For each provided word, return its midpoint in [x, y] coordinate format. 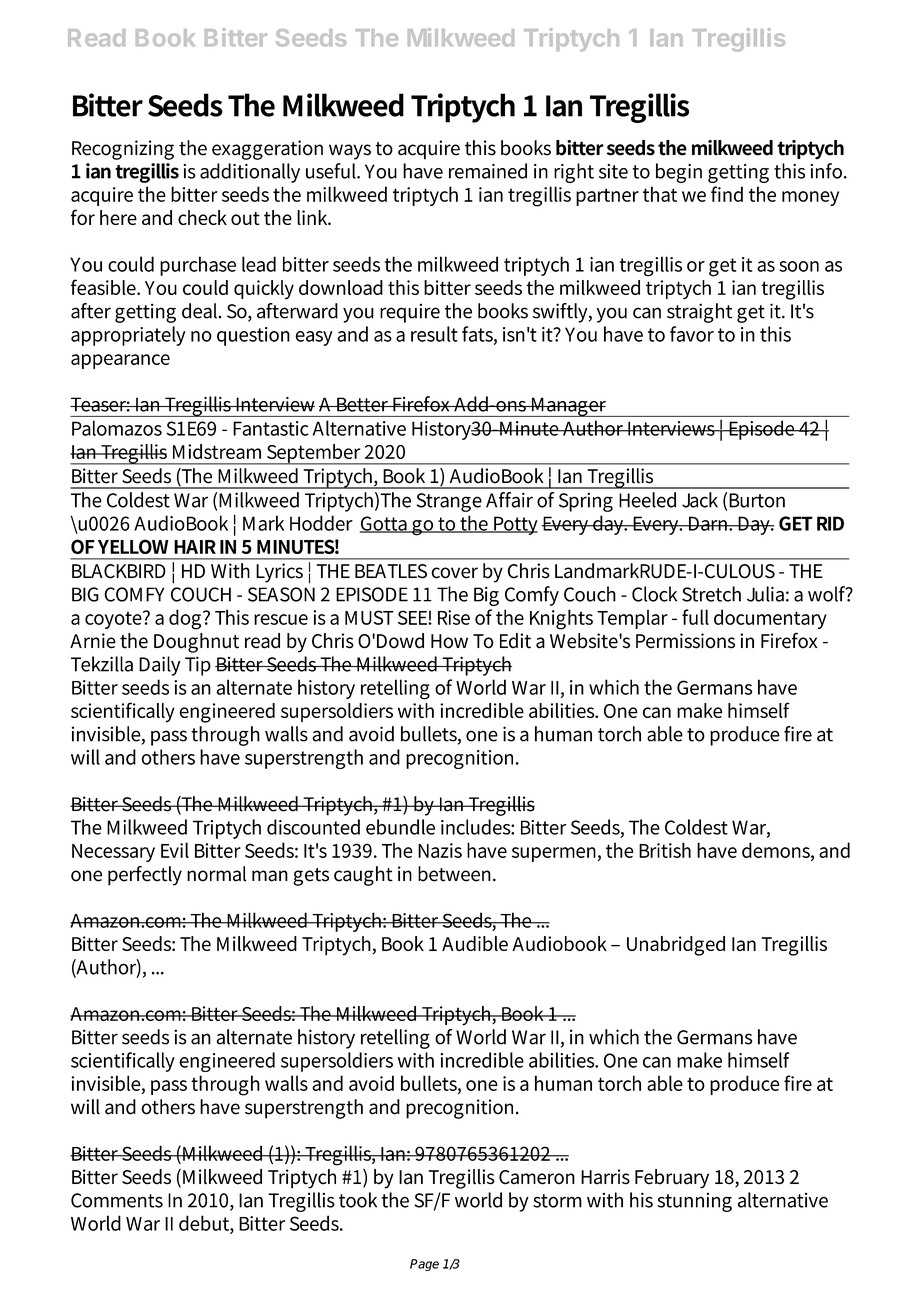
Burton [757, 500]
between [456, 874]
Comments [117, 1200]
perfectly [145, 876]
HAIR [195, 547]
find [727, 194]
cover [454, 573]
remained [488, 171]
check [202, 217]
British [665, 850]
